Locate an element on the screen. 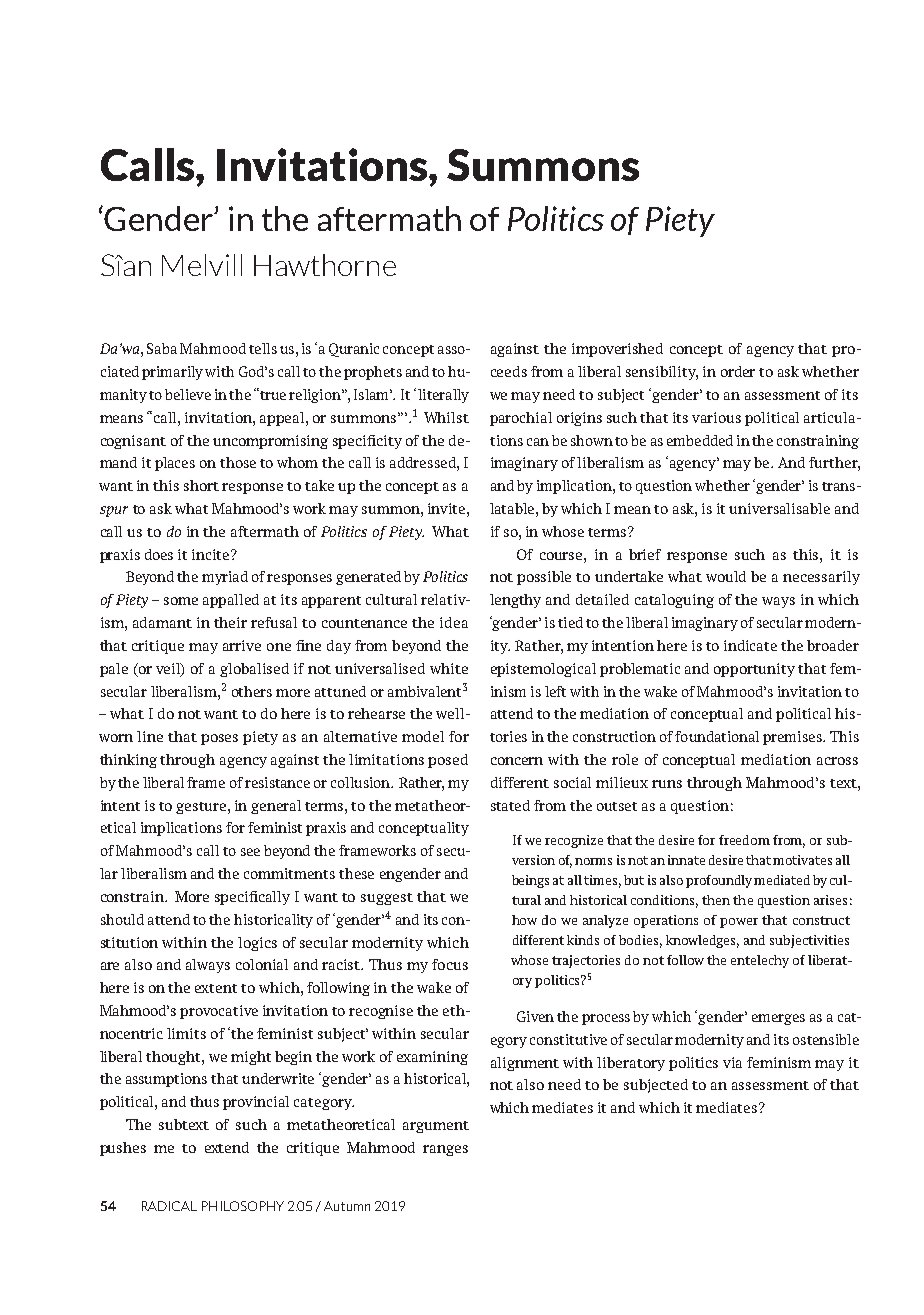 The image size is (924, 1315). order is located at coordinates (738, 371).
